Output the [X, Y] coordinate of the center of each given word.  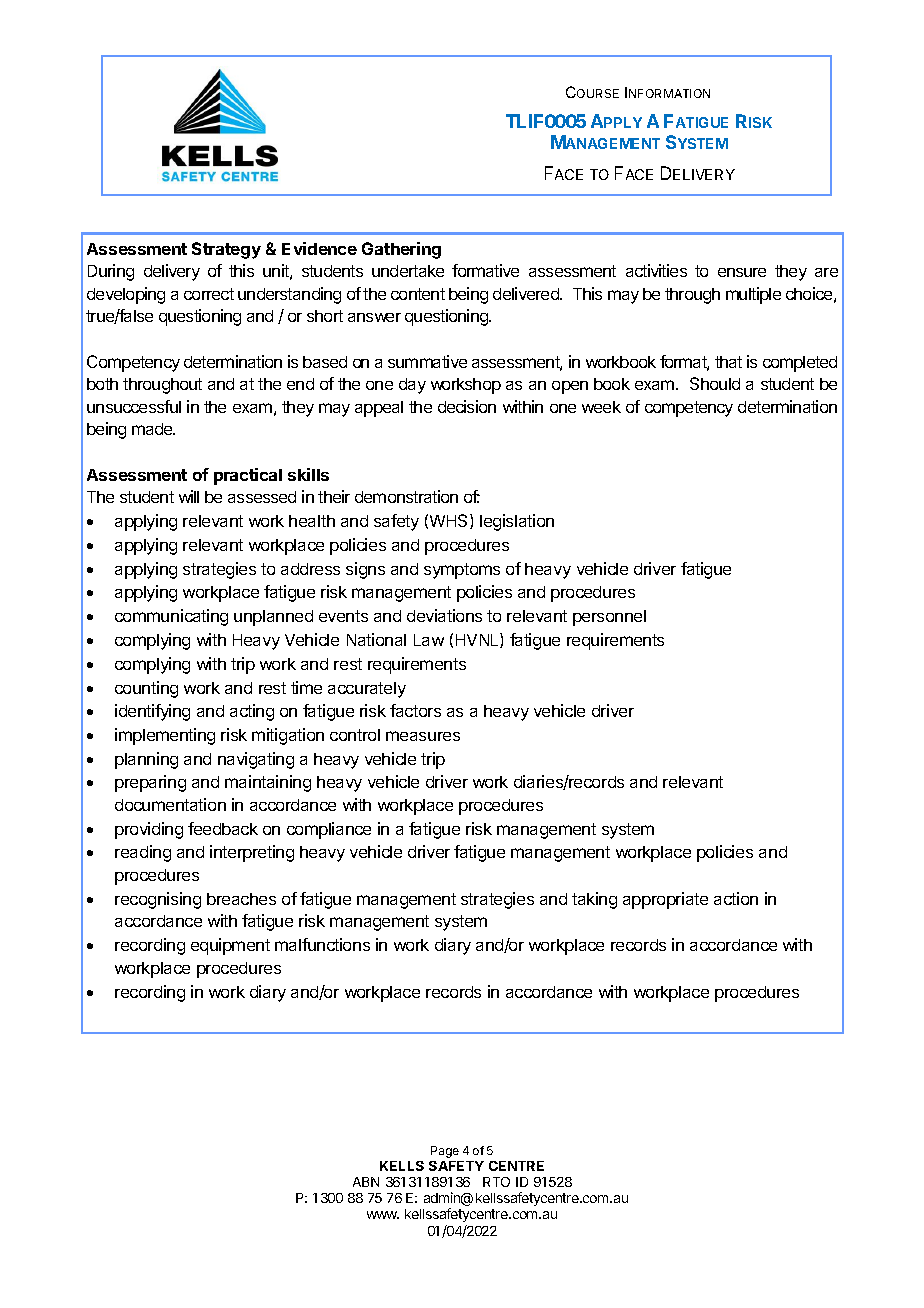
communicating [171, 617]
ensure [742, 272]
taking [594, 900]
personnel [609, 618]
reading [143, 853]
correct [209, 294]
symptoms [462, 571]
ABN [366, 1182]
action [736, 898]
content [418, 294]
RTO [496, 1182]
